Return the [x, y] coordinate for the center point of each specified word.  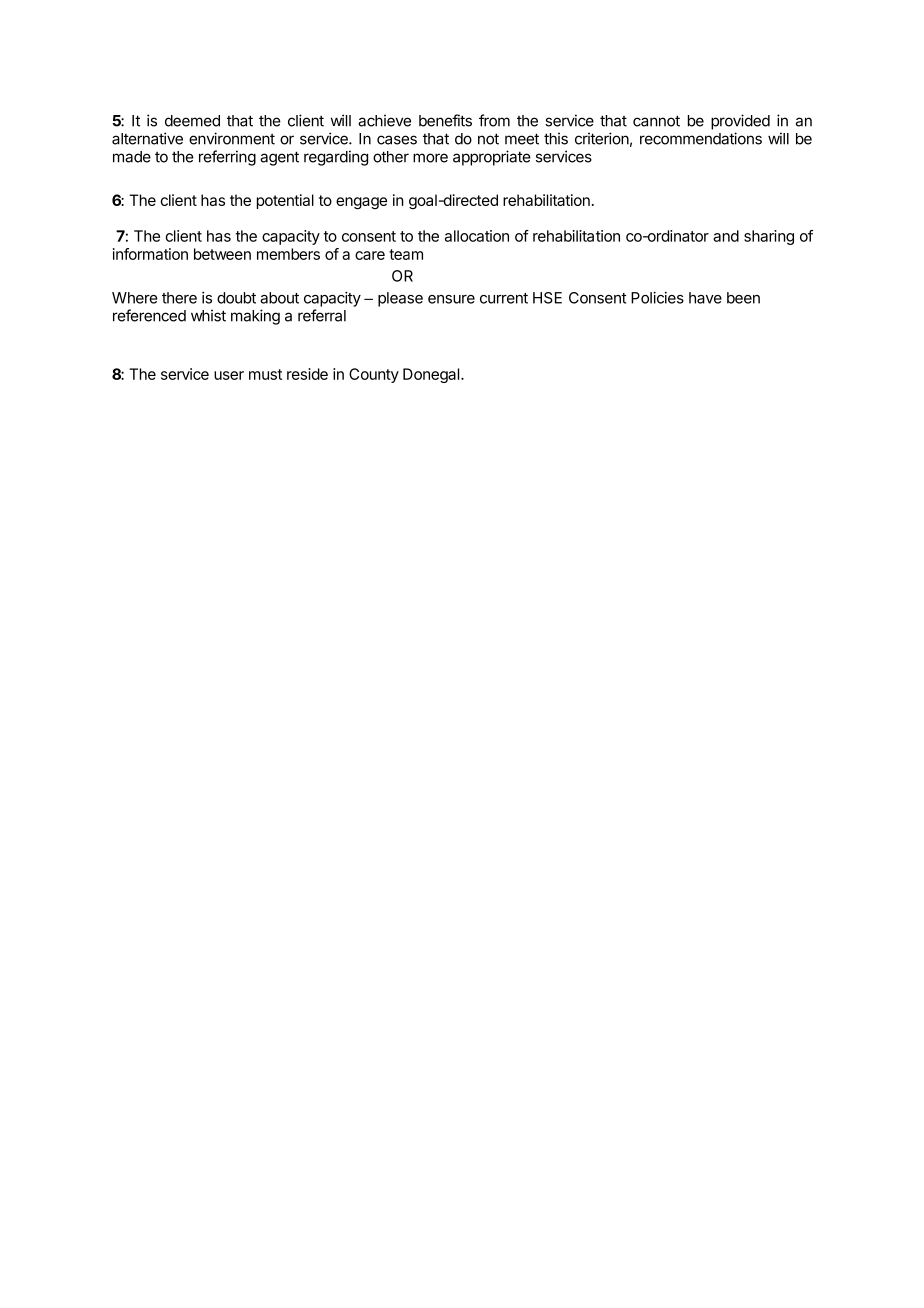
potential [285, 201]
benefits [445, 120]
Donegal [432, 375]
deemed [192, 121]
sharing [769, 237]
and [726, 236]
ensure [451, 299]
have [705, 298]
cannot [656, 121]
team [406, 254]
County [374, 375]
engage [361, 203]
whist [208, 315]
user [229, 375]
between [222, 254]
